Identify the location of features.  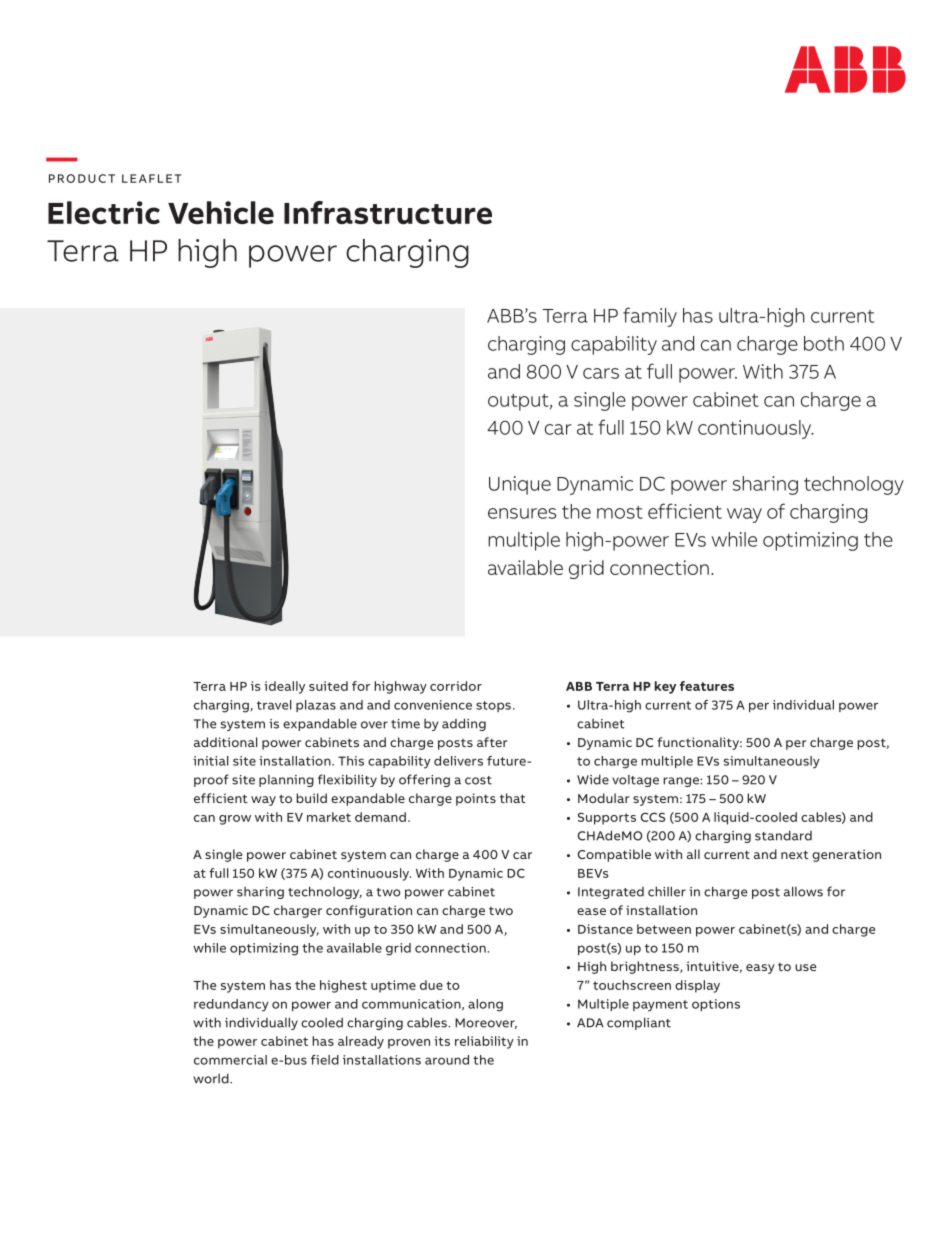
(707, 686).
